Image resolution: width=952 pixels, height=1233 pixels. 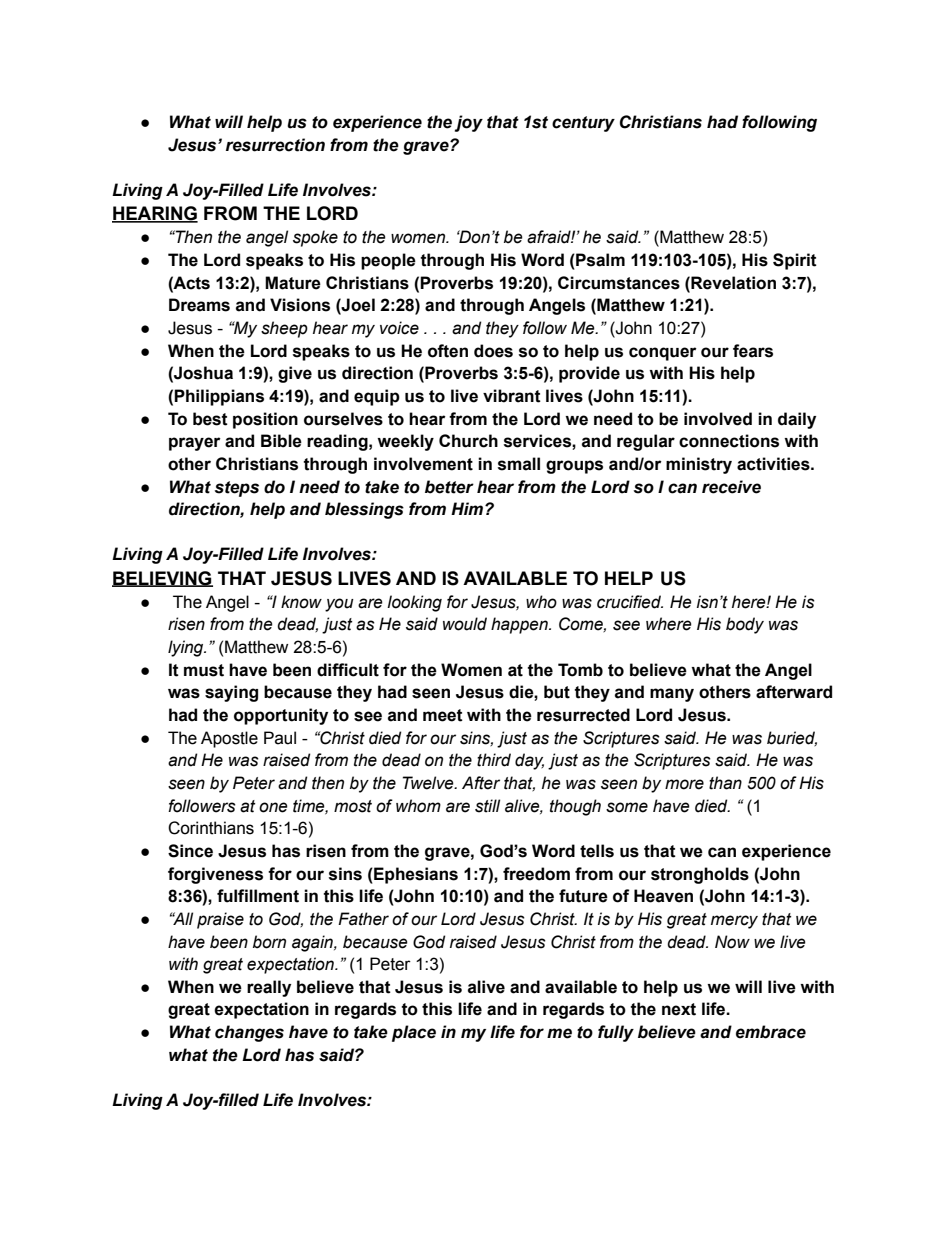 I want to click on sheep, so click(x=284, y=329).
